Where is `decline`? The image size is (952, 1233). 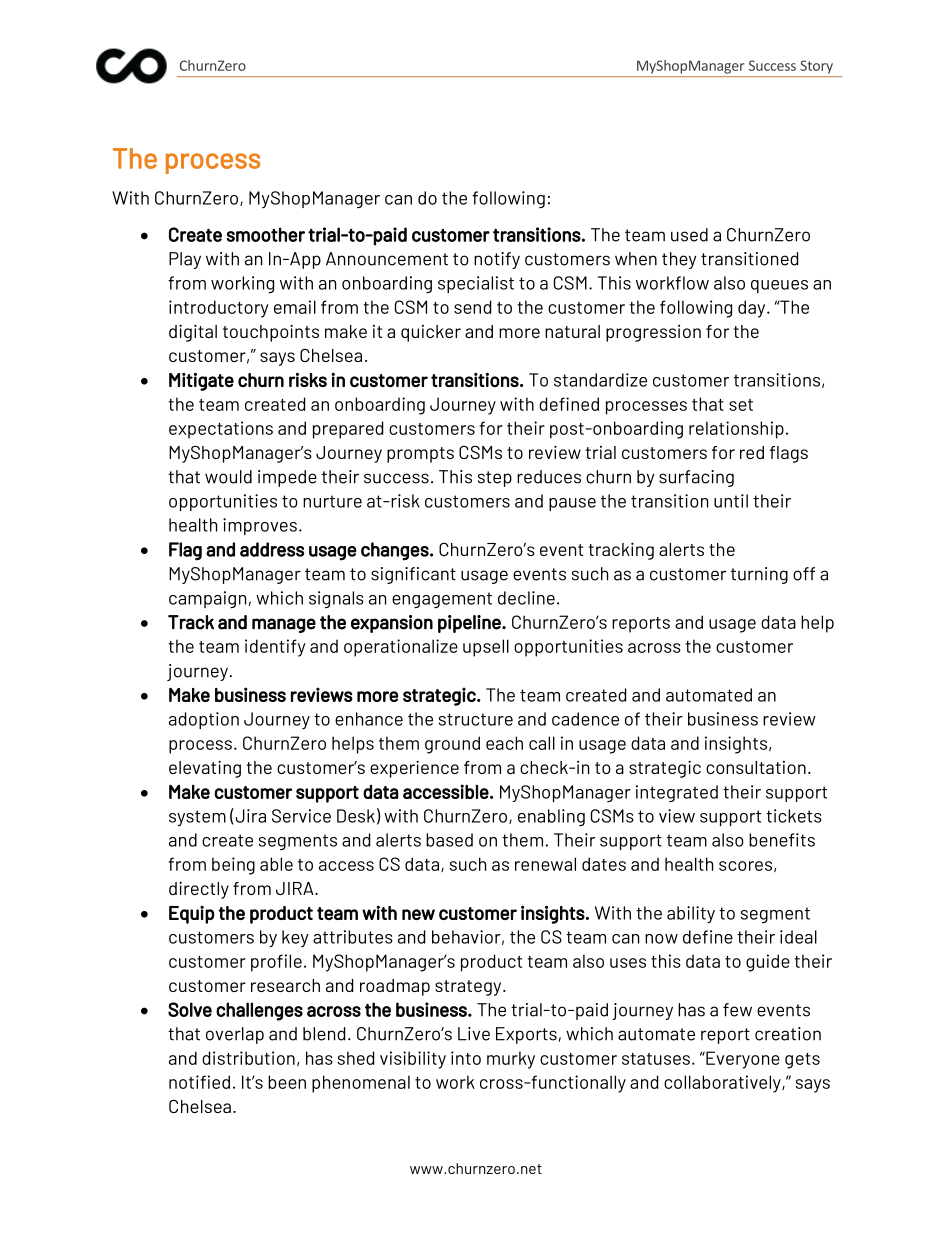
decline is located at coordinates (526, 598).
